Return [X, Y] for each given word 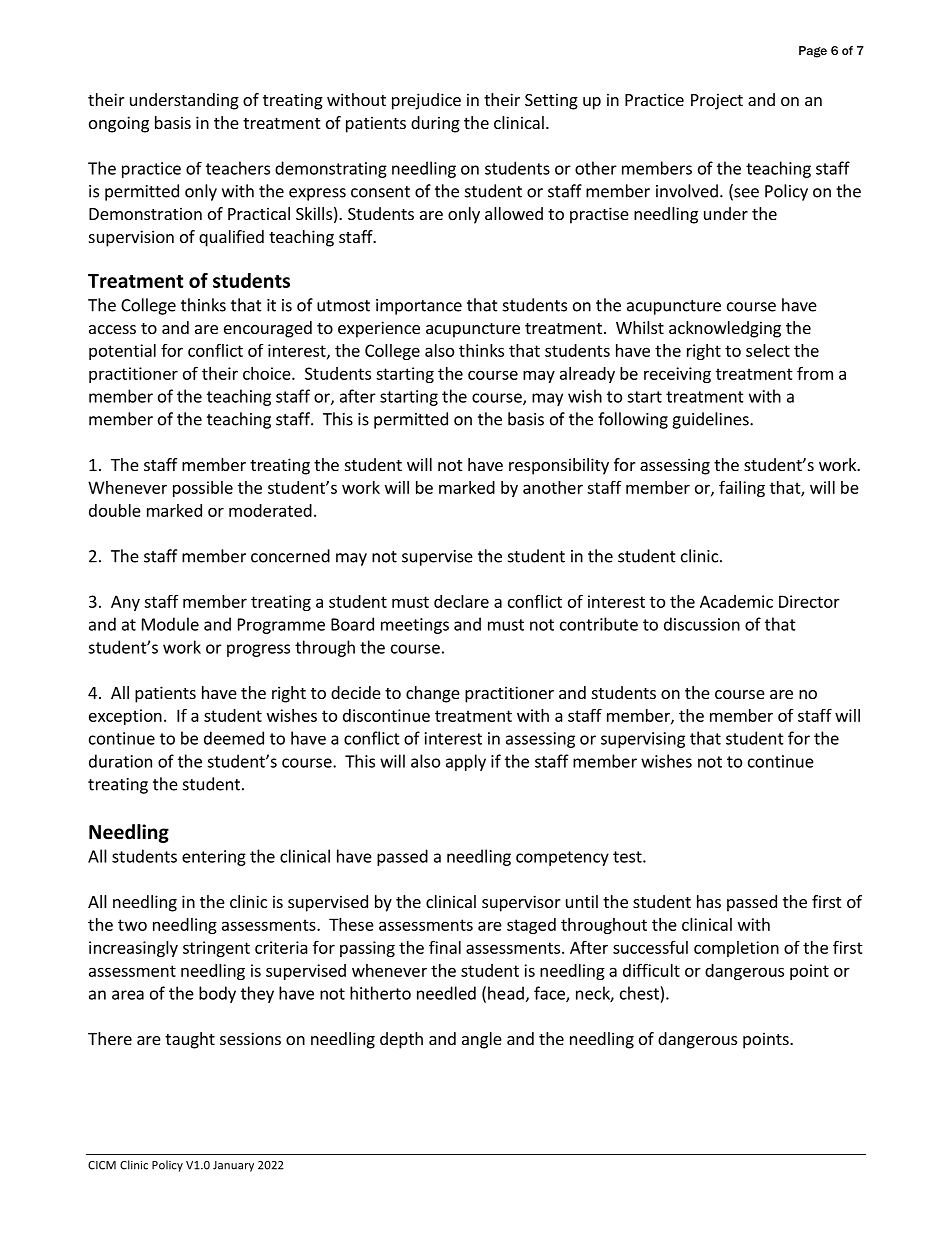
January [233, 1166]
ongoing [119, 124]
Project [717, 101]
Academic [736, 601]
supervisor [521, 903]
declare [461, 601]
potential [122, 352]
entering [214, 858]
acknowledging [725, 329]
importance [419, 307]
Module [170, 624]
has [709, 901]
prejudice [426, 101]
